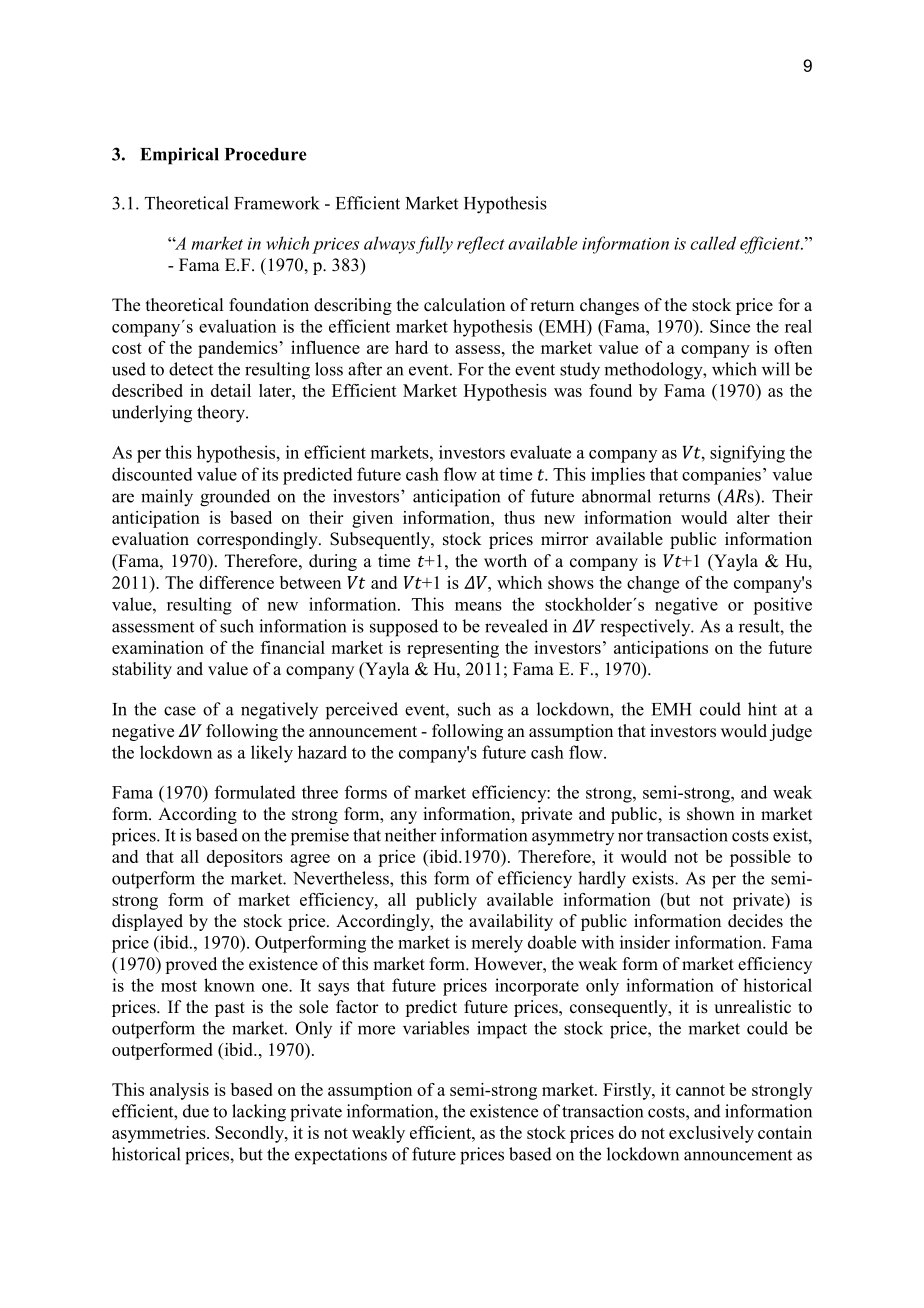  Describe the element at coordinates (481, 245) in the screenshot. I see `reflect` at that location.
